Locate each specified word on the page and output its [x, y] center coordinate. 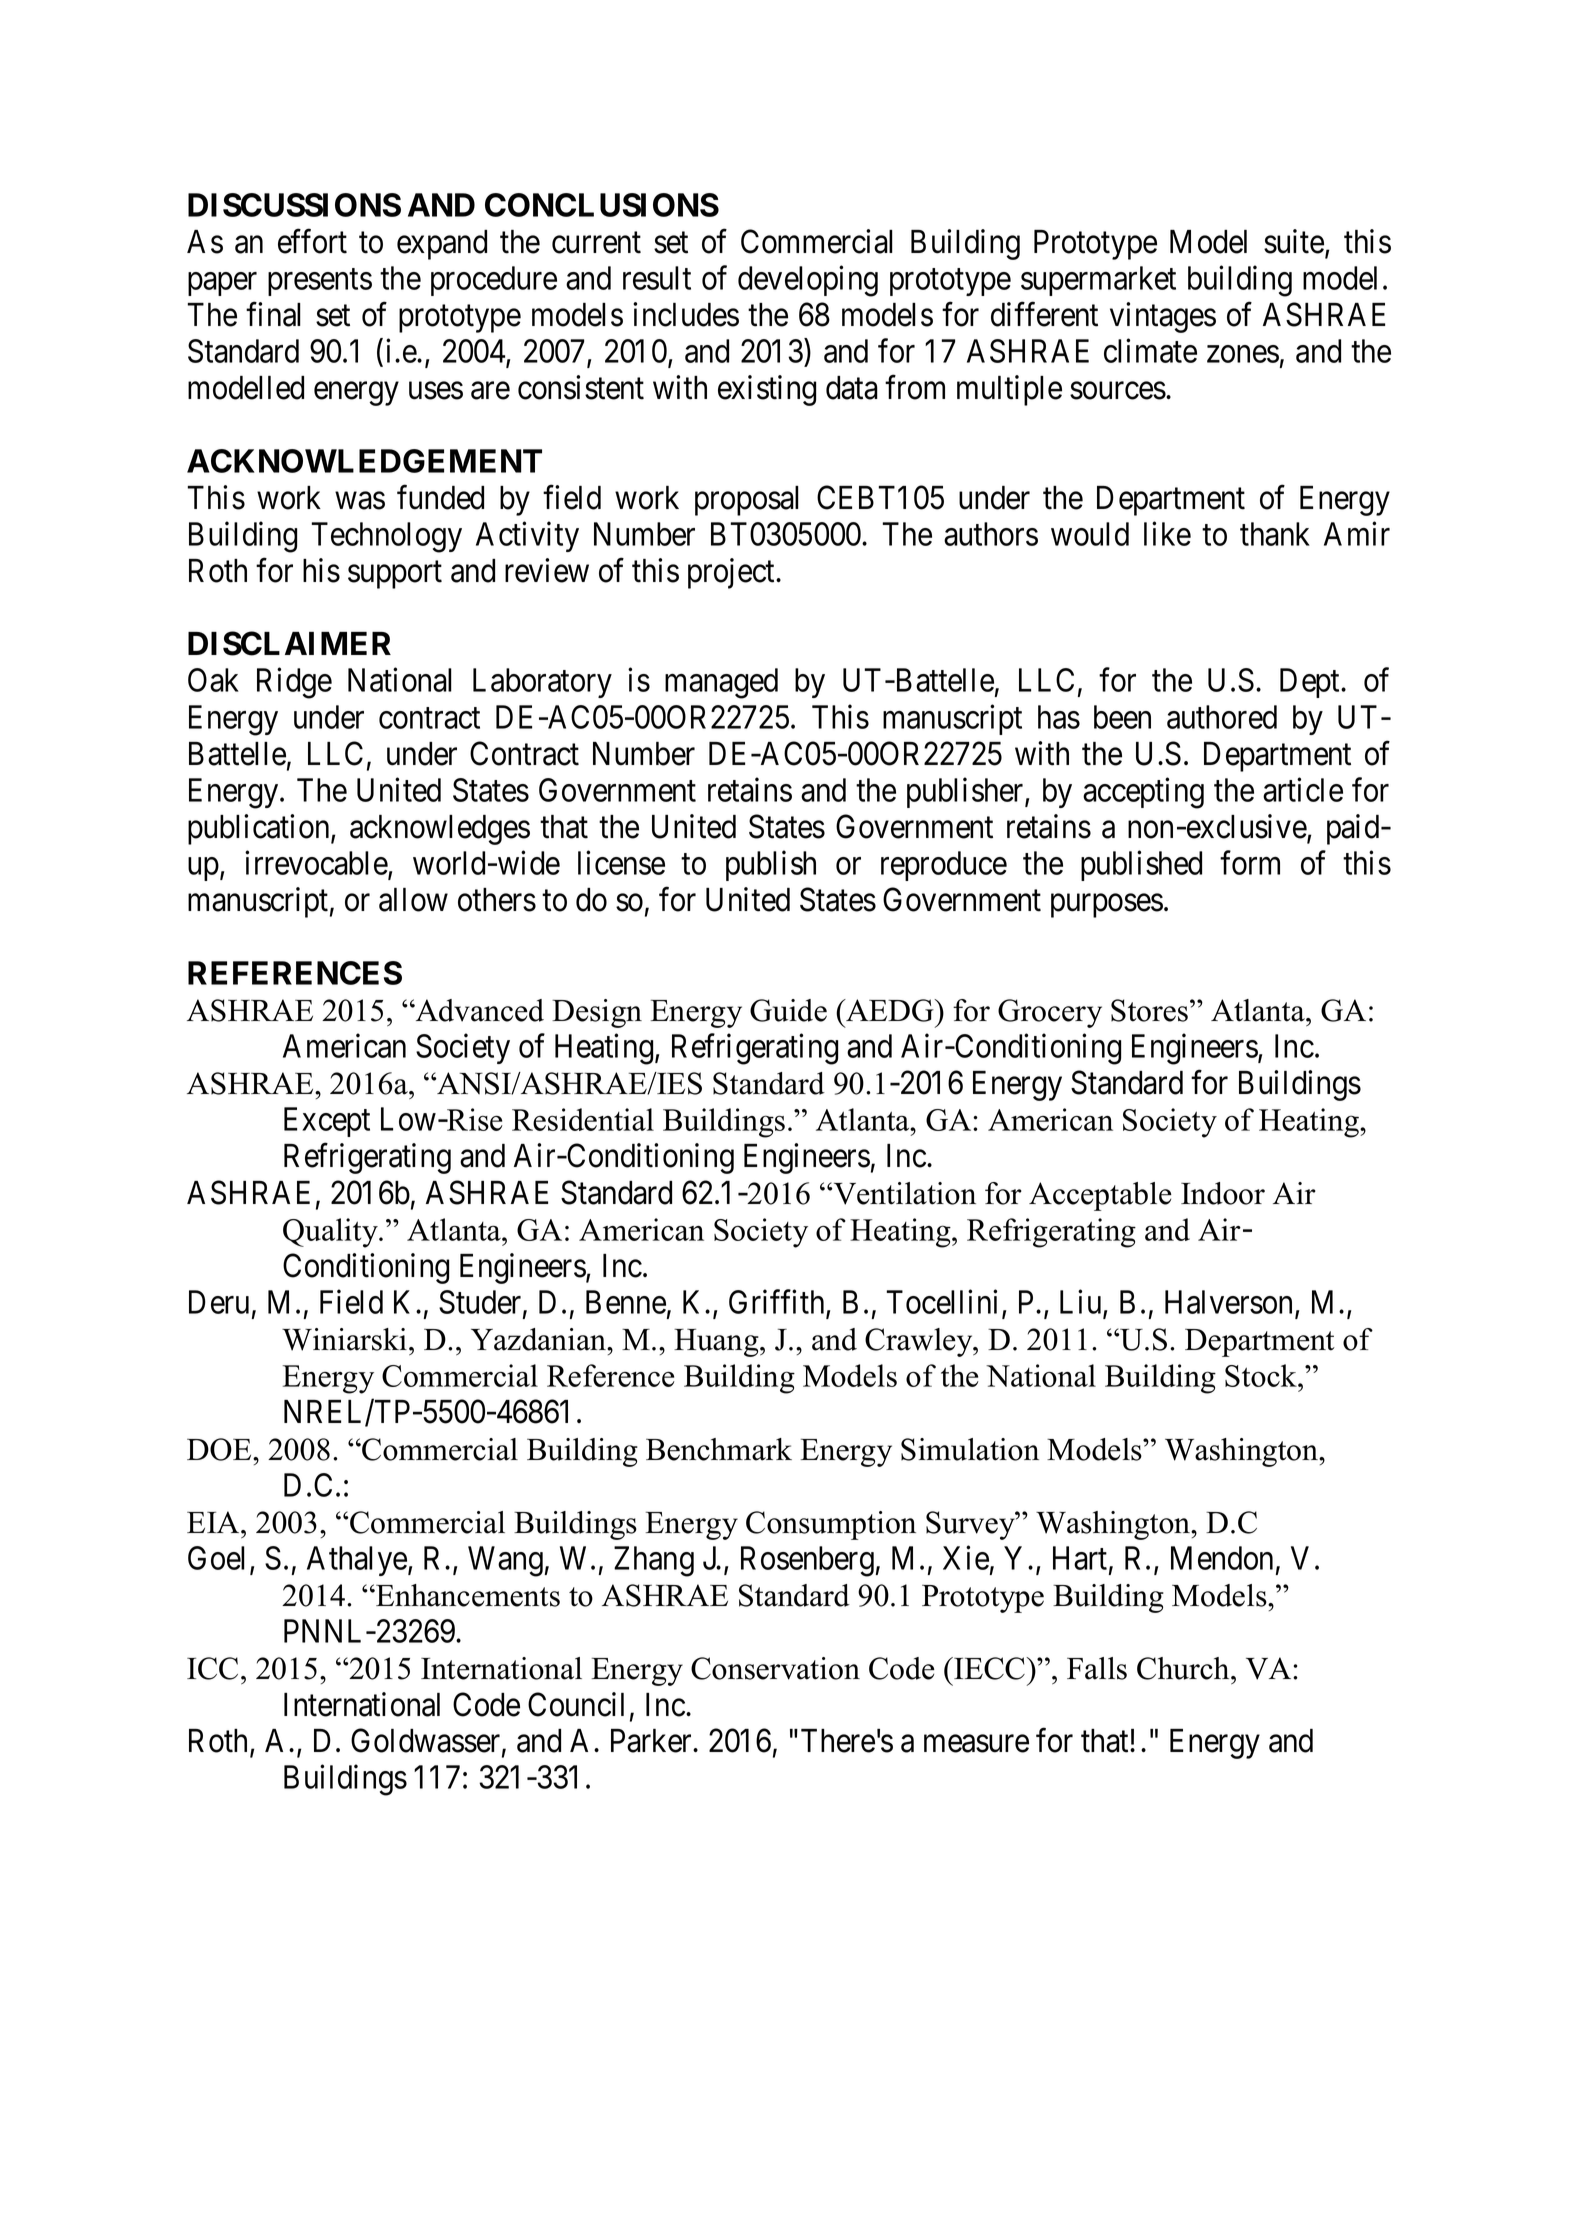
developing [808, 281]
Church [1184, 1668]
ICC [212, 1668]
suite [1294, 241]
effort [312, 241]
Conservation [775, 1668]
